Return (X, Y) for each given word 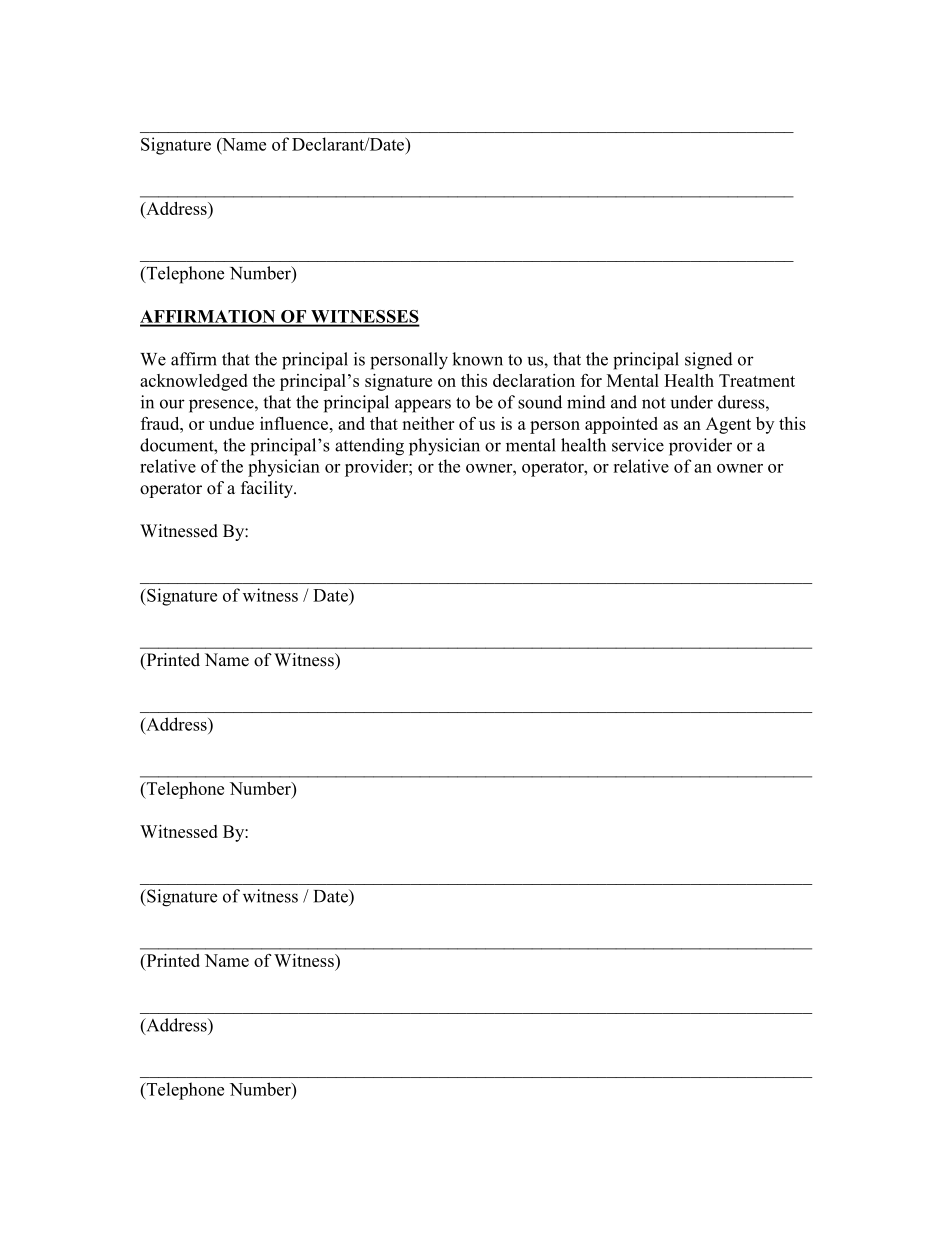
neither (428, 423)
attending (369, 447)
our (172, 404)
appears (423, 406)
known (477, 359)
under (692, 402)
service (638, 445)
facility (268, 489)
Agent (728, 425)
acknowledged (194, 382)
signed (709, 361)
